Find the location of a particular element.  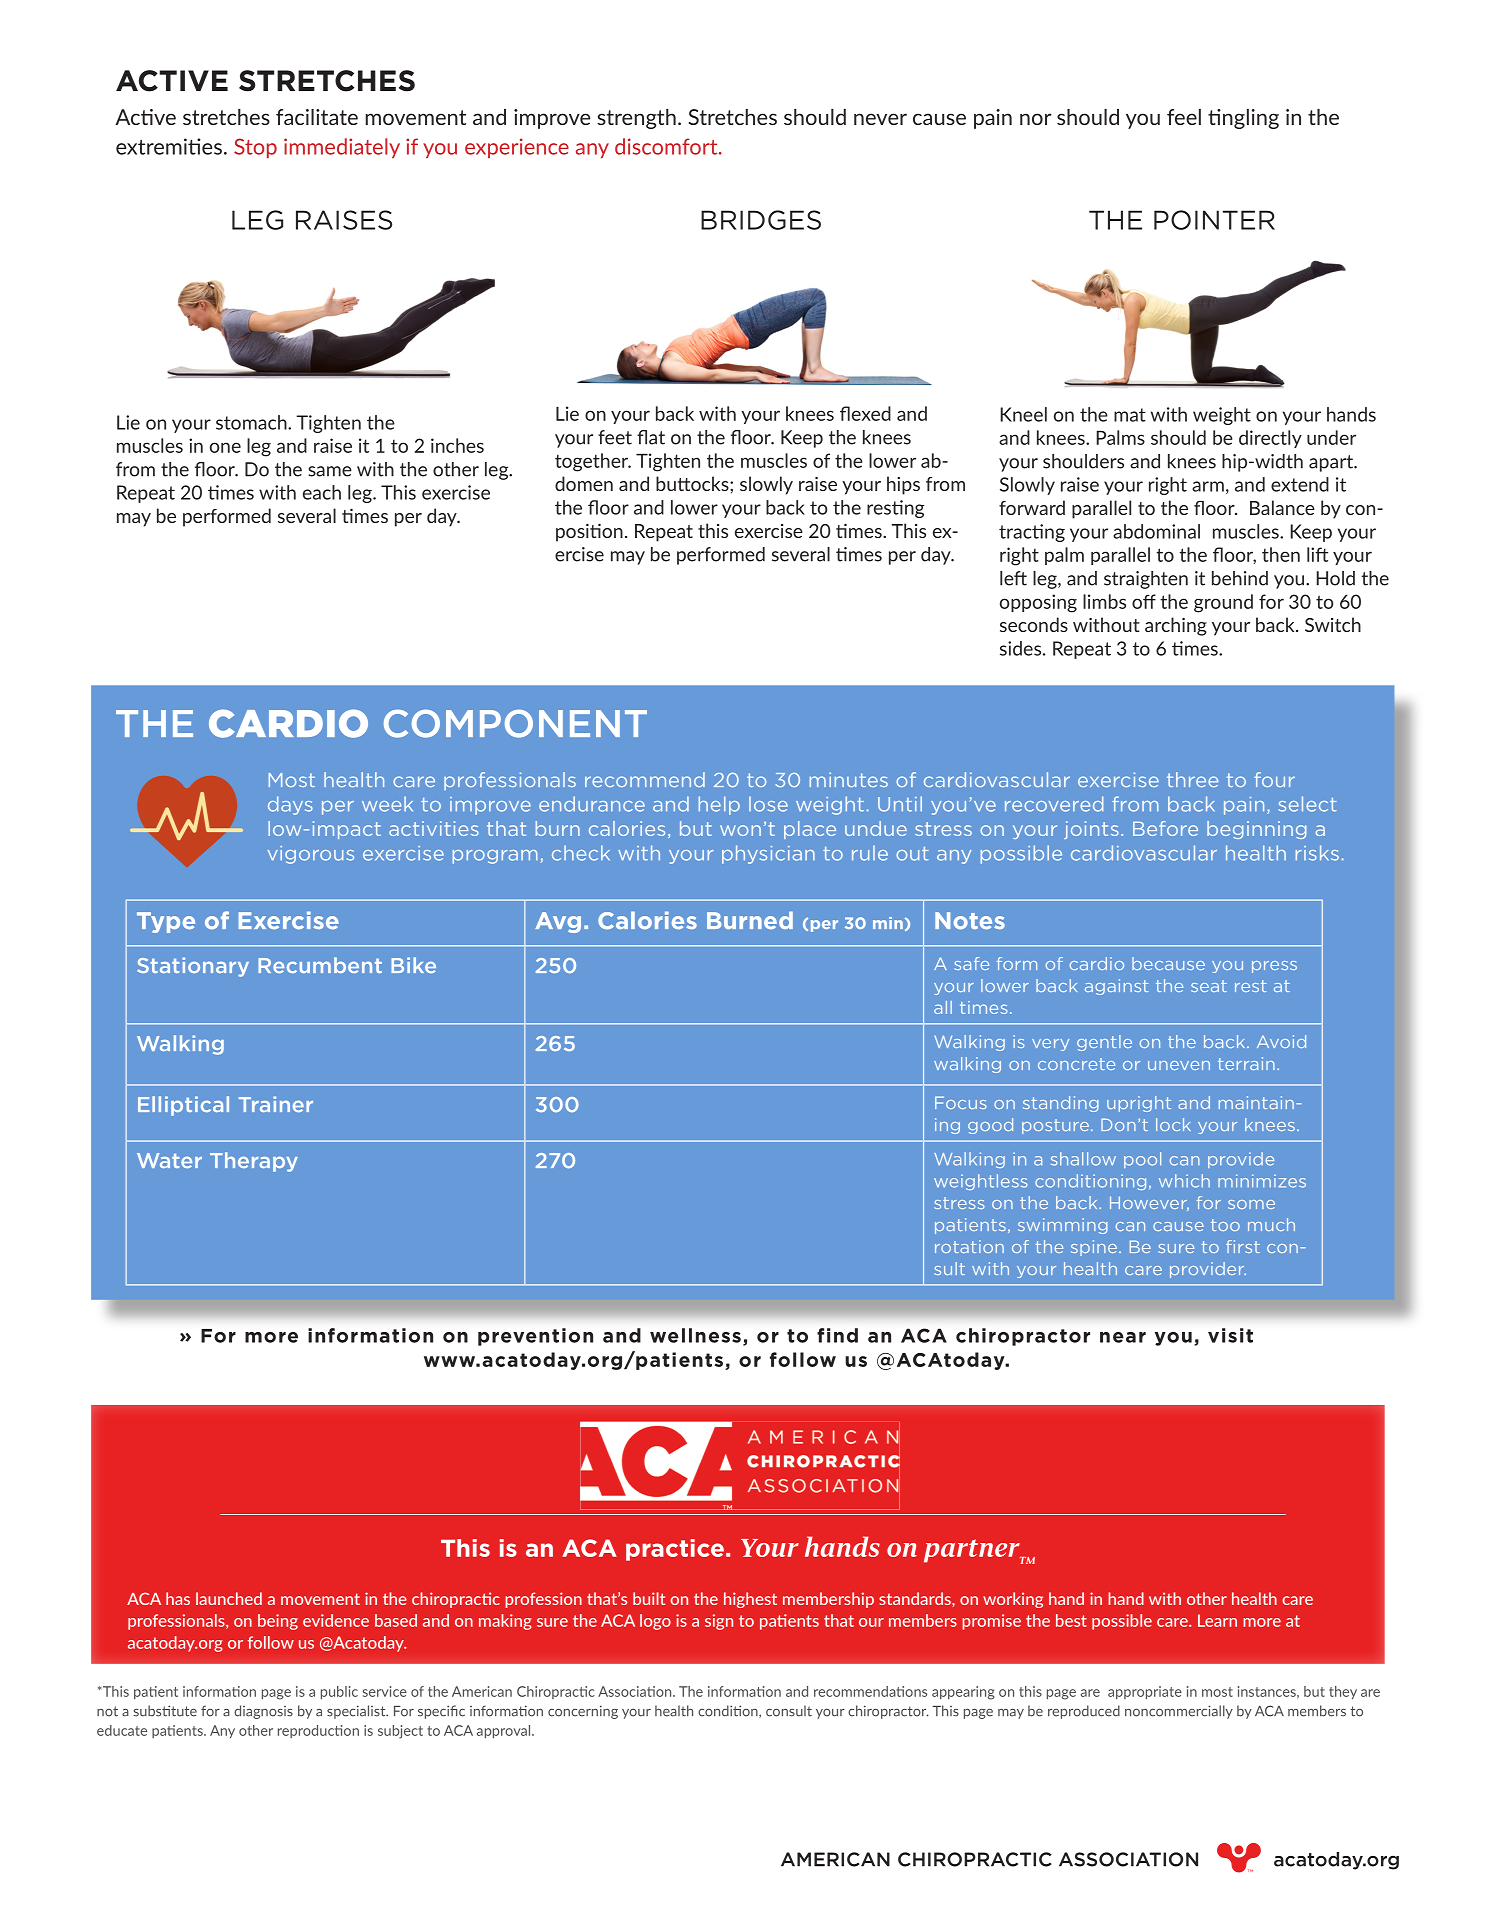

days is located at coordinates (290, 805).
